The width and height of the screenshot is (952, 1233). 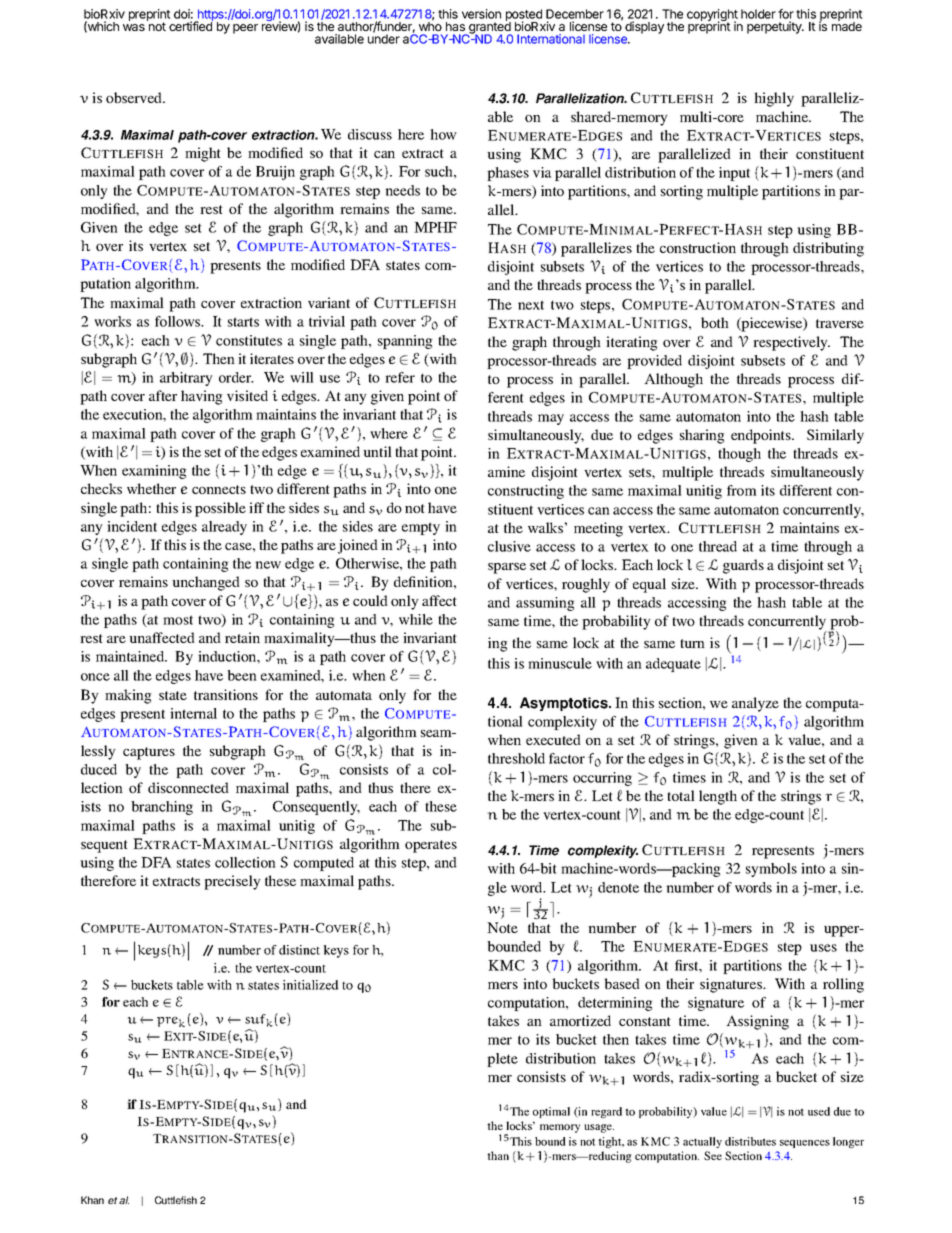 What do you see at coordinates (775, 27) in the screenshot?
I see `perpetuity` at bounding box center [775, 27].
